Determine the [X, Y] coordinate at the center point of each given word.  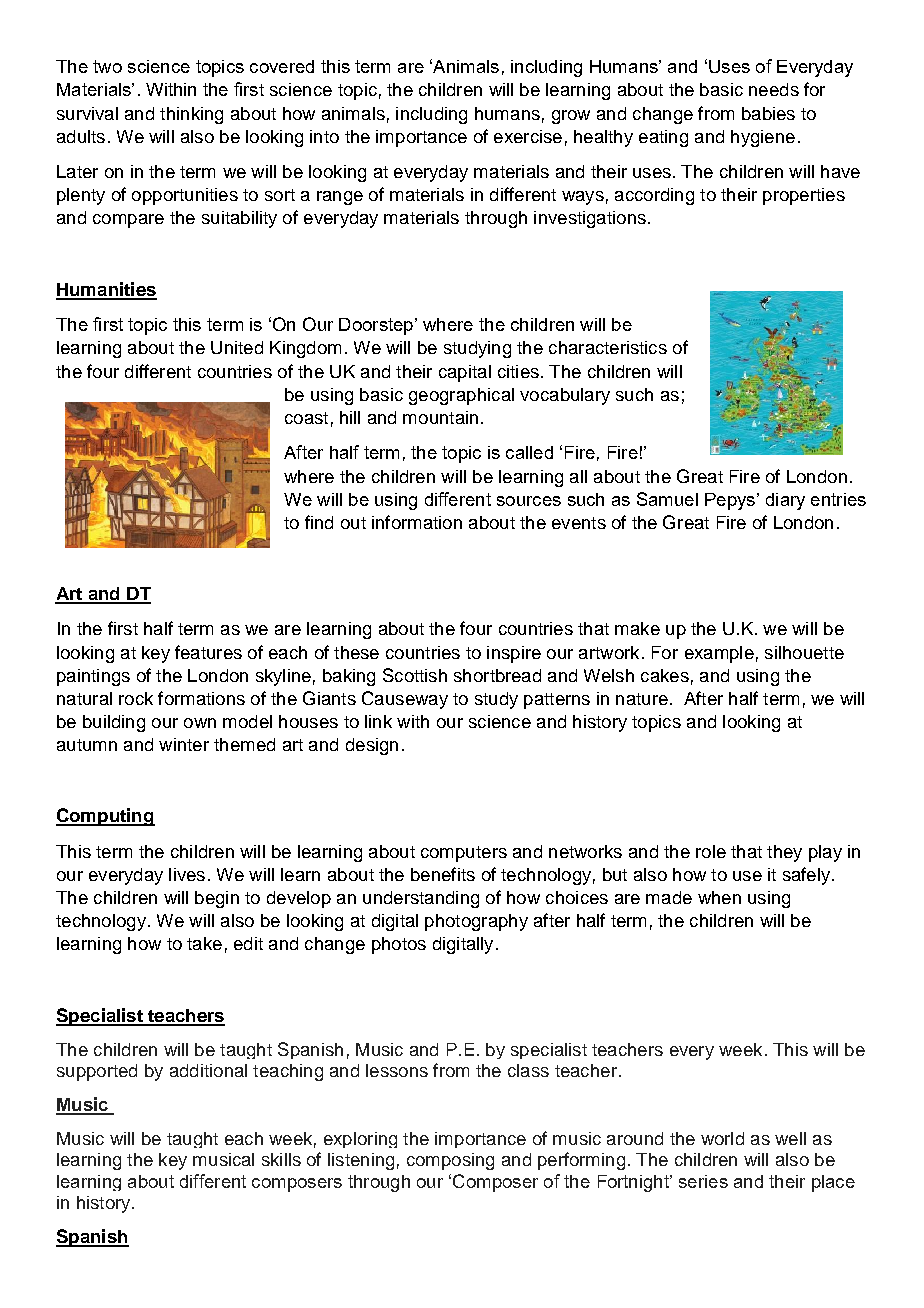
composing [450, 1161]
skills [281, 1159]
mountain [440, 417]
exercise [528, 136]
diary [785, 501]
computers [464, 854]
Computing [105, 817]
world [722, 1138]
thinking [191, 115]
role [711, 851]
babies [768, 113]
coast [306, 418]
